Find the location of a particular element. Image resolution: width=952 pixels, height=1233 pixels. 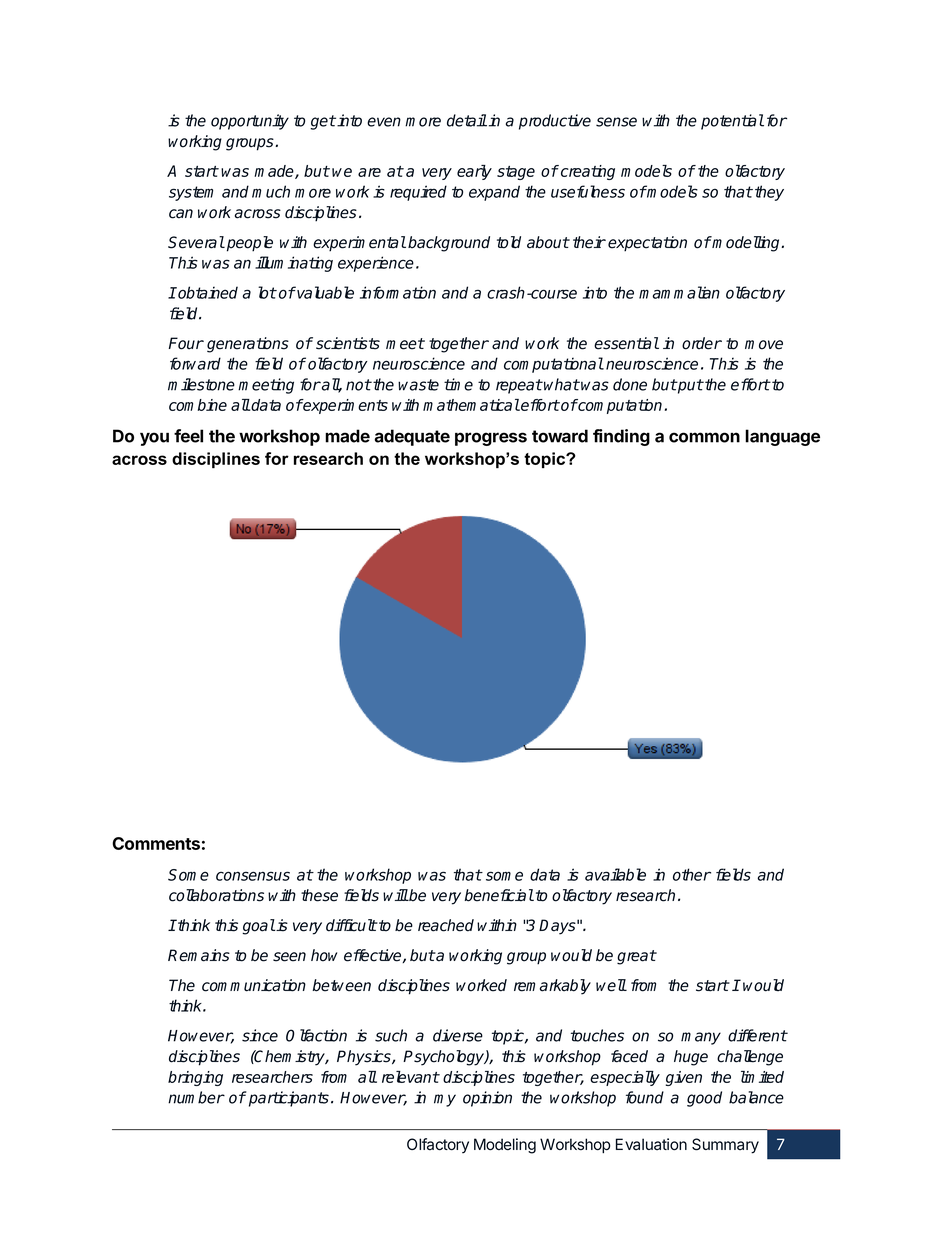

potential is located at coordinates (732, 122).
